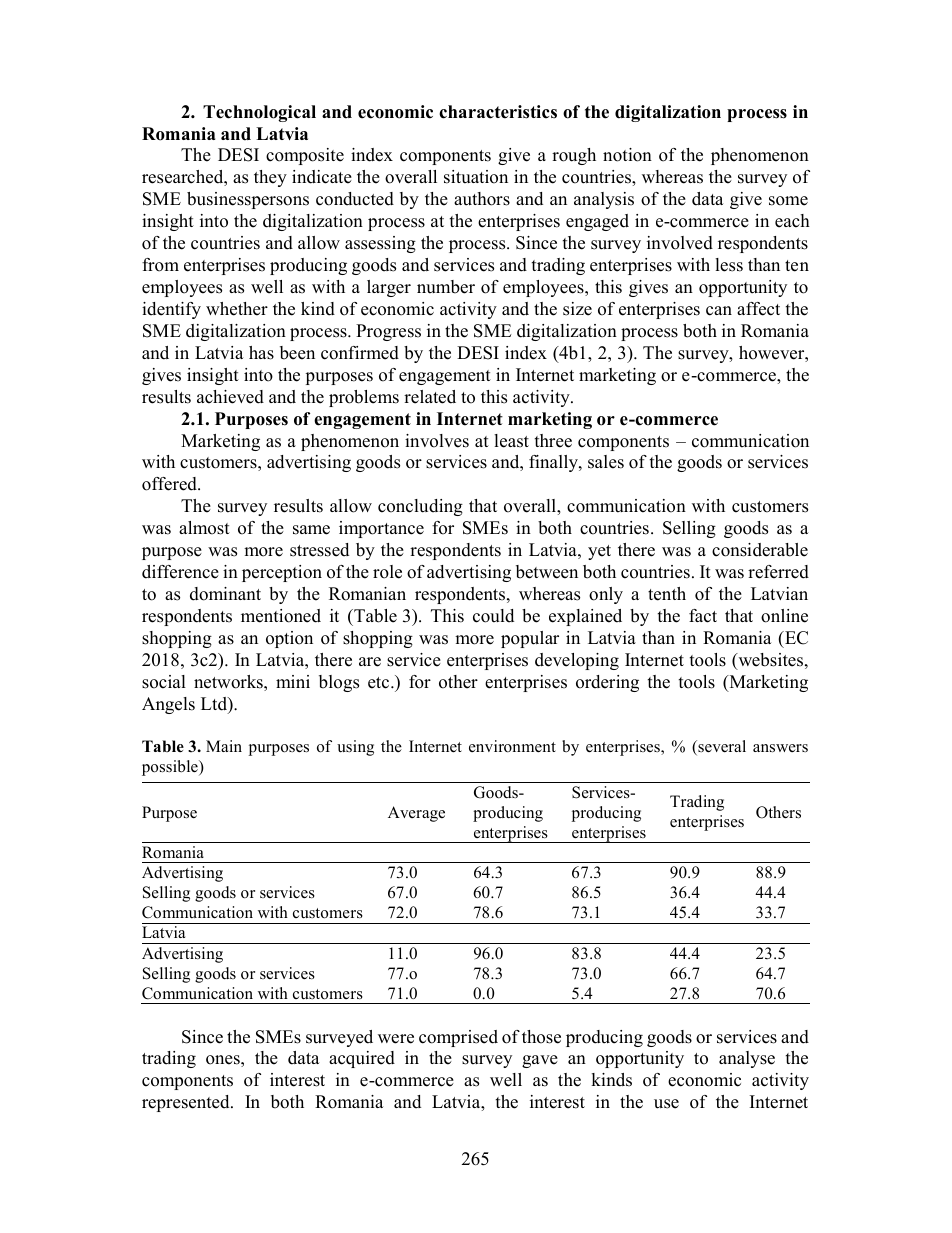 Image resolution: width=952 pixels, height=1233 pixels. I want to click on could, so click(493, 616).
